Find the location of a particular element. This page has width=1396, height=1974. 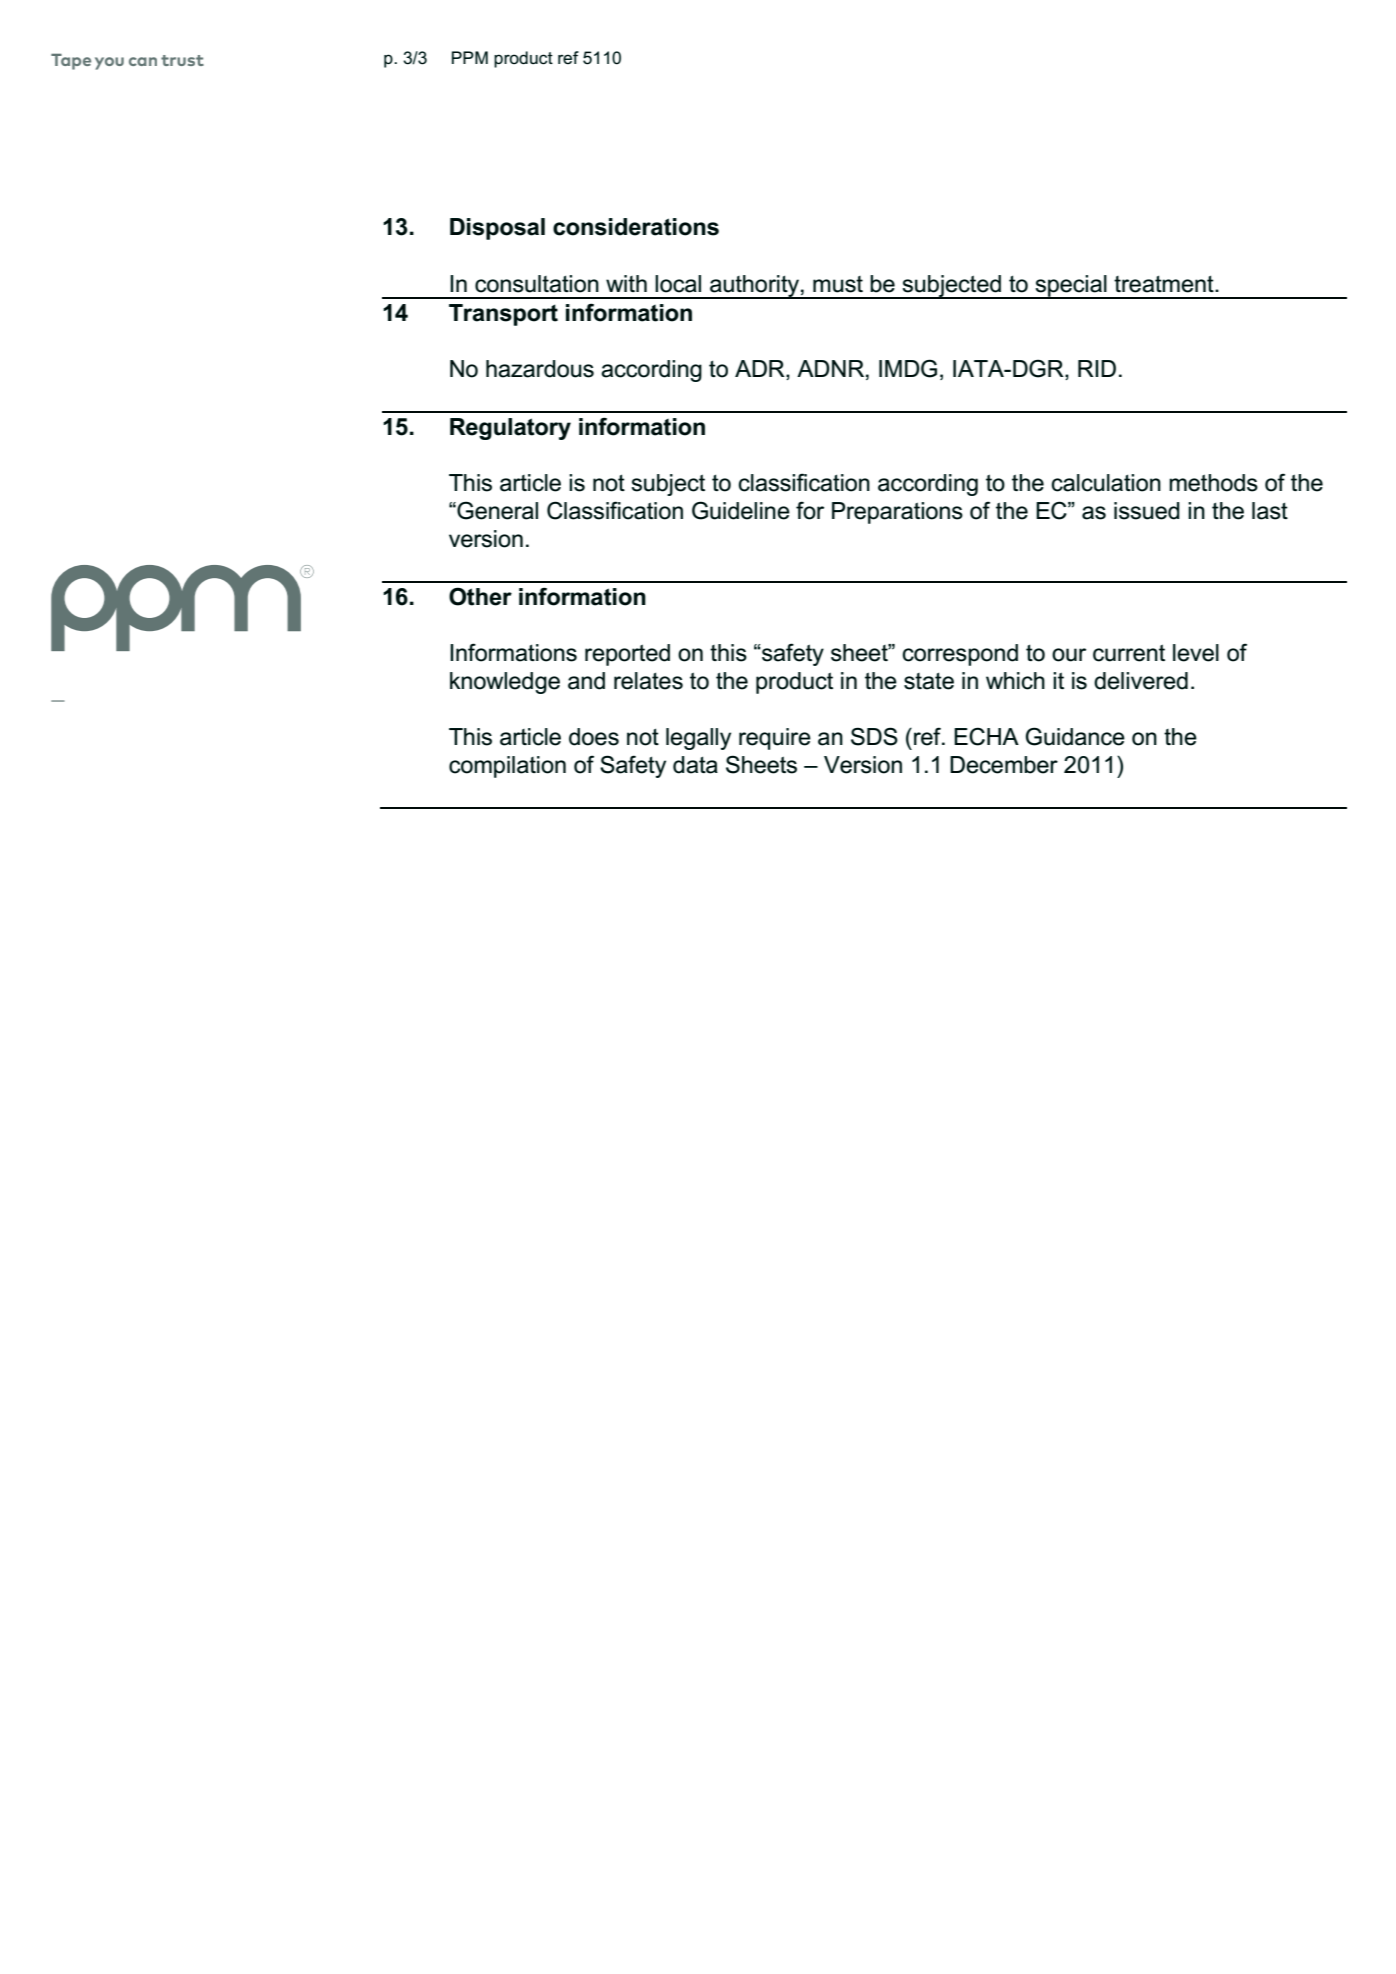

Guideline is located at coordinates (741, 510).
